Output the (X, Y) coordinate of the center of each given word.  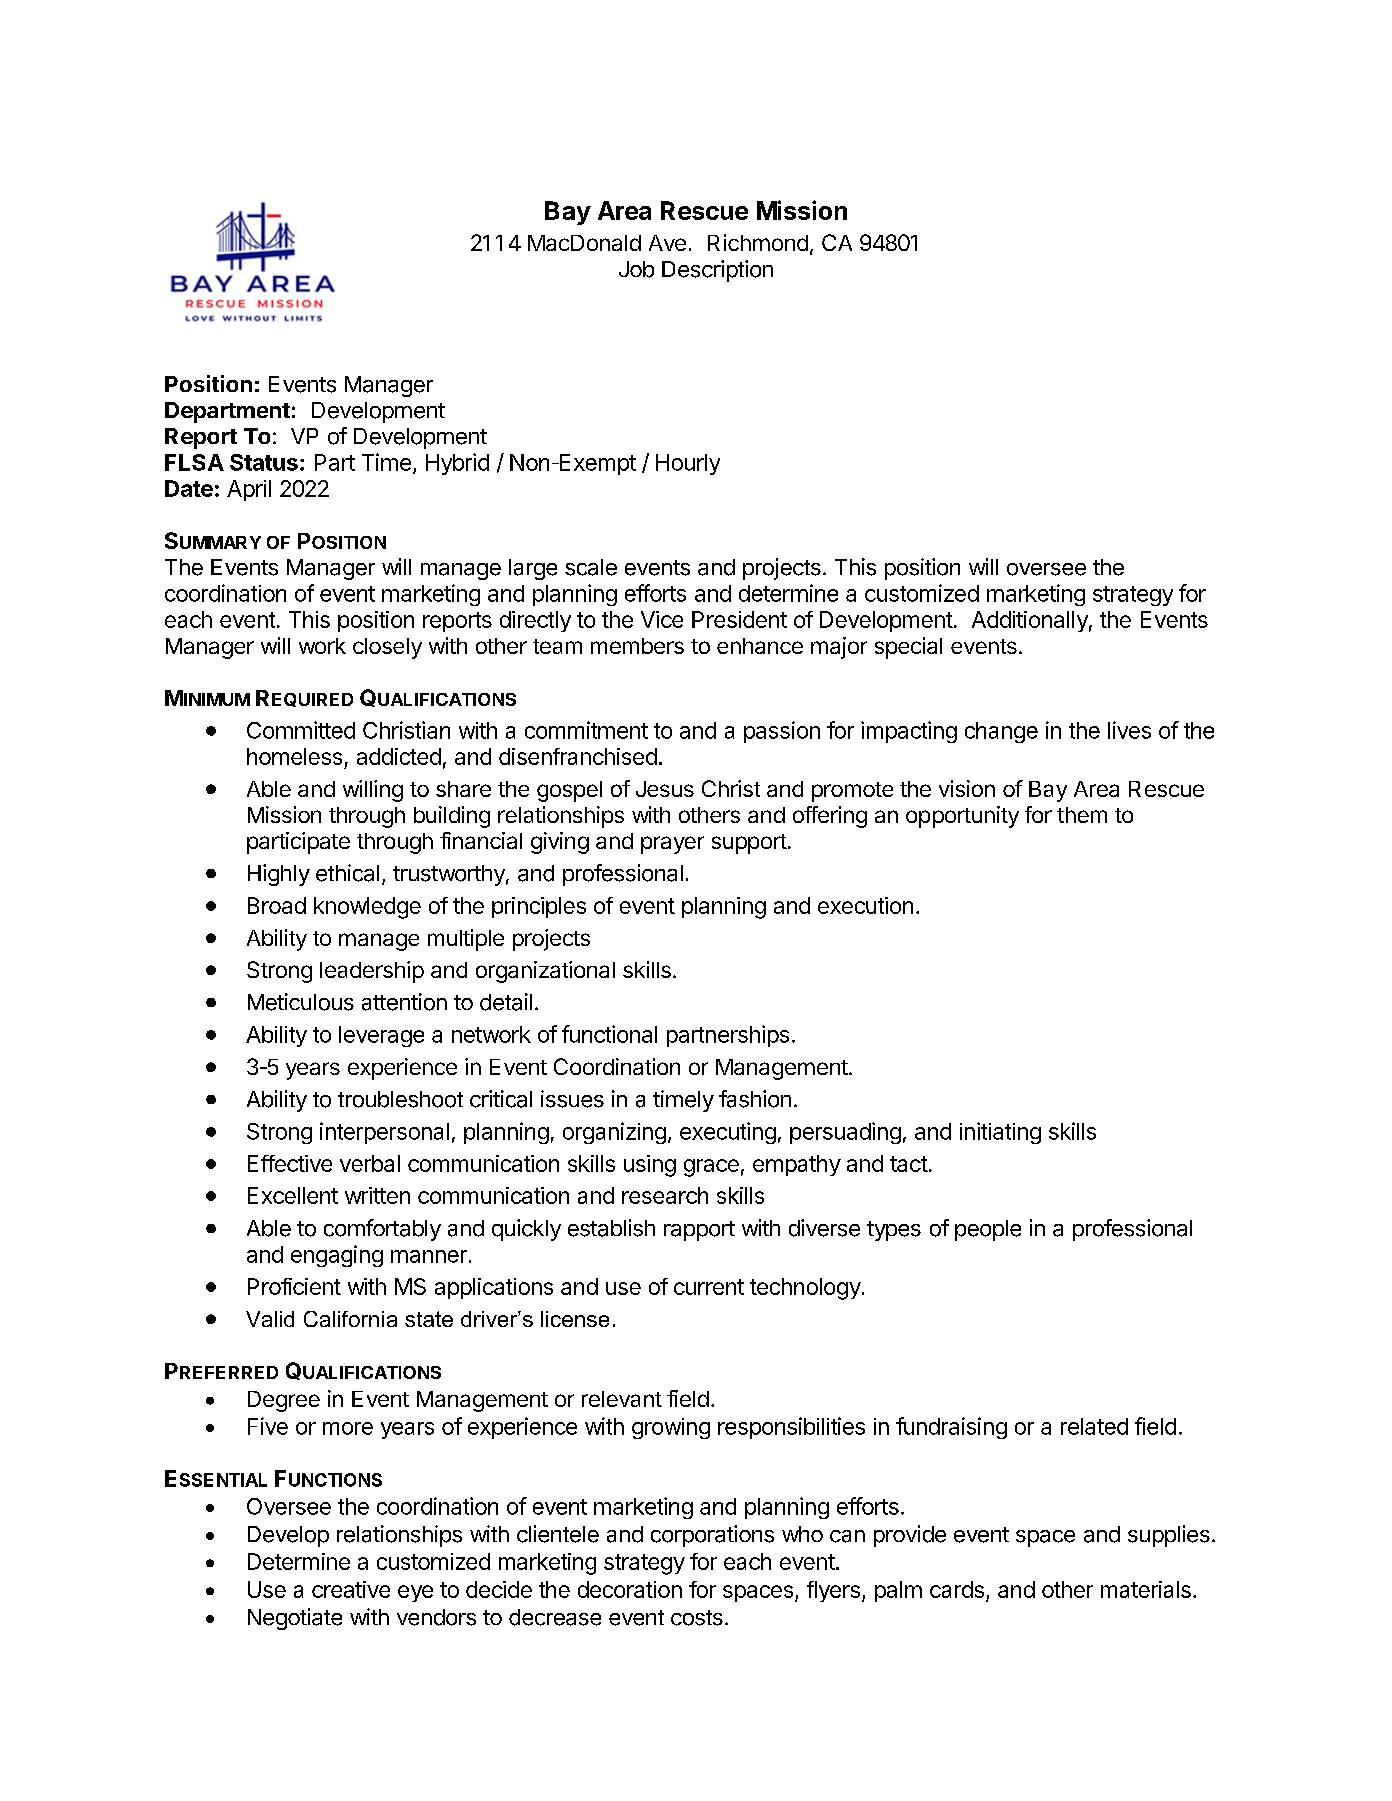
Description (717, 271)
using (650, 1166)
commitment (586, 730)
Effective (290, 1163)
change (1001, 732)
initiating (1000, 1133)
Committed (301, 730)
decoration (630, 1589)
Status (264, 462)
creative (351, 1589)
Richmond (758, 242)
